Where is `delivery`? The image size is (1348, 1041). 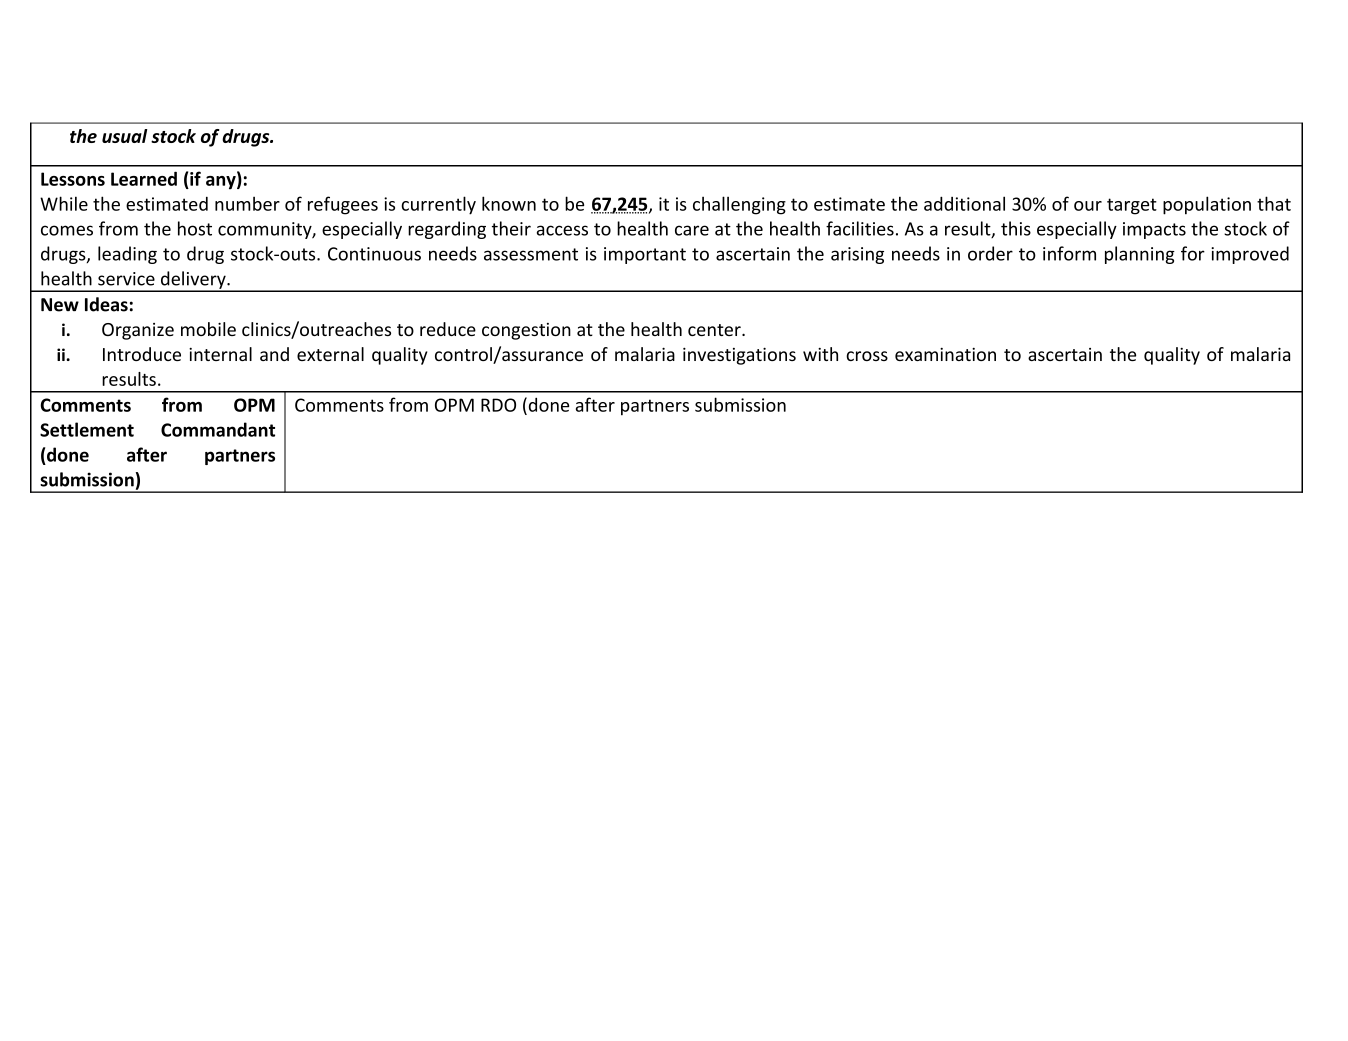
delivery is located at coordinates (193, 281).
